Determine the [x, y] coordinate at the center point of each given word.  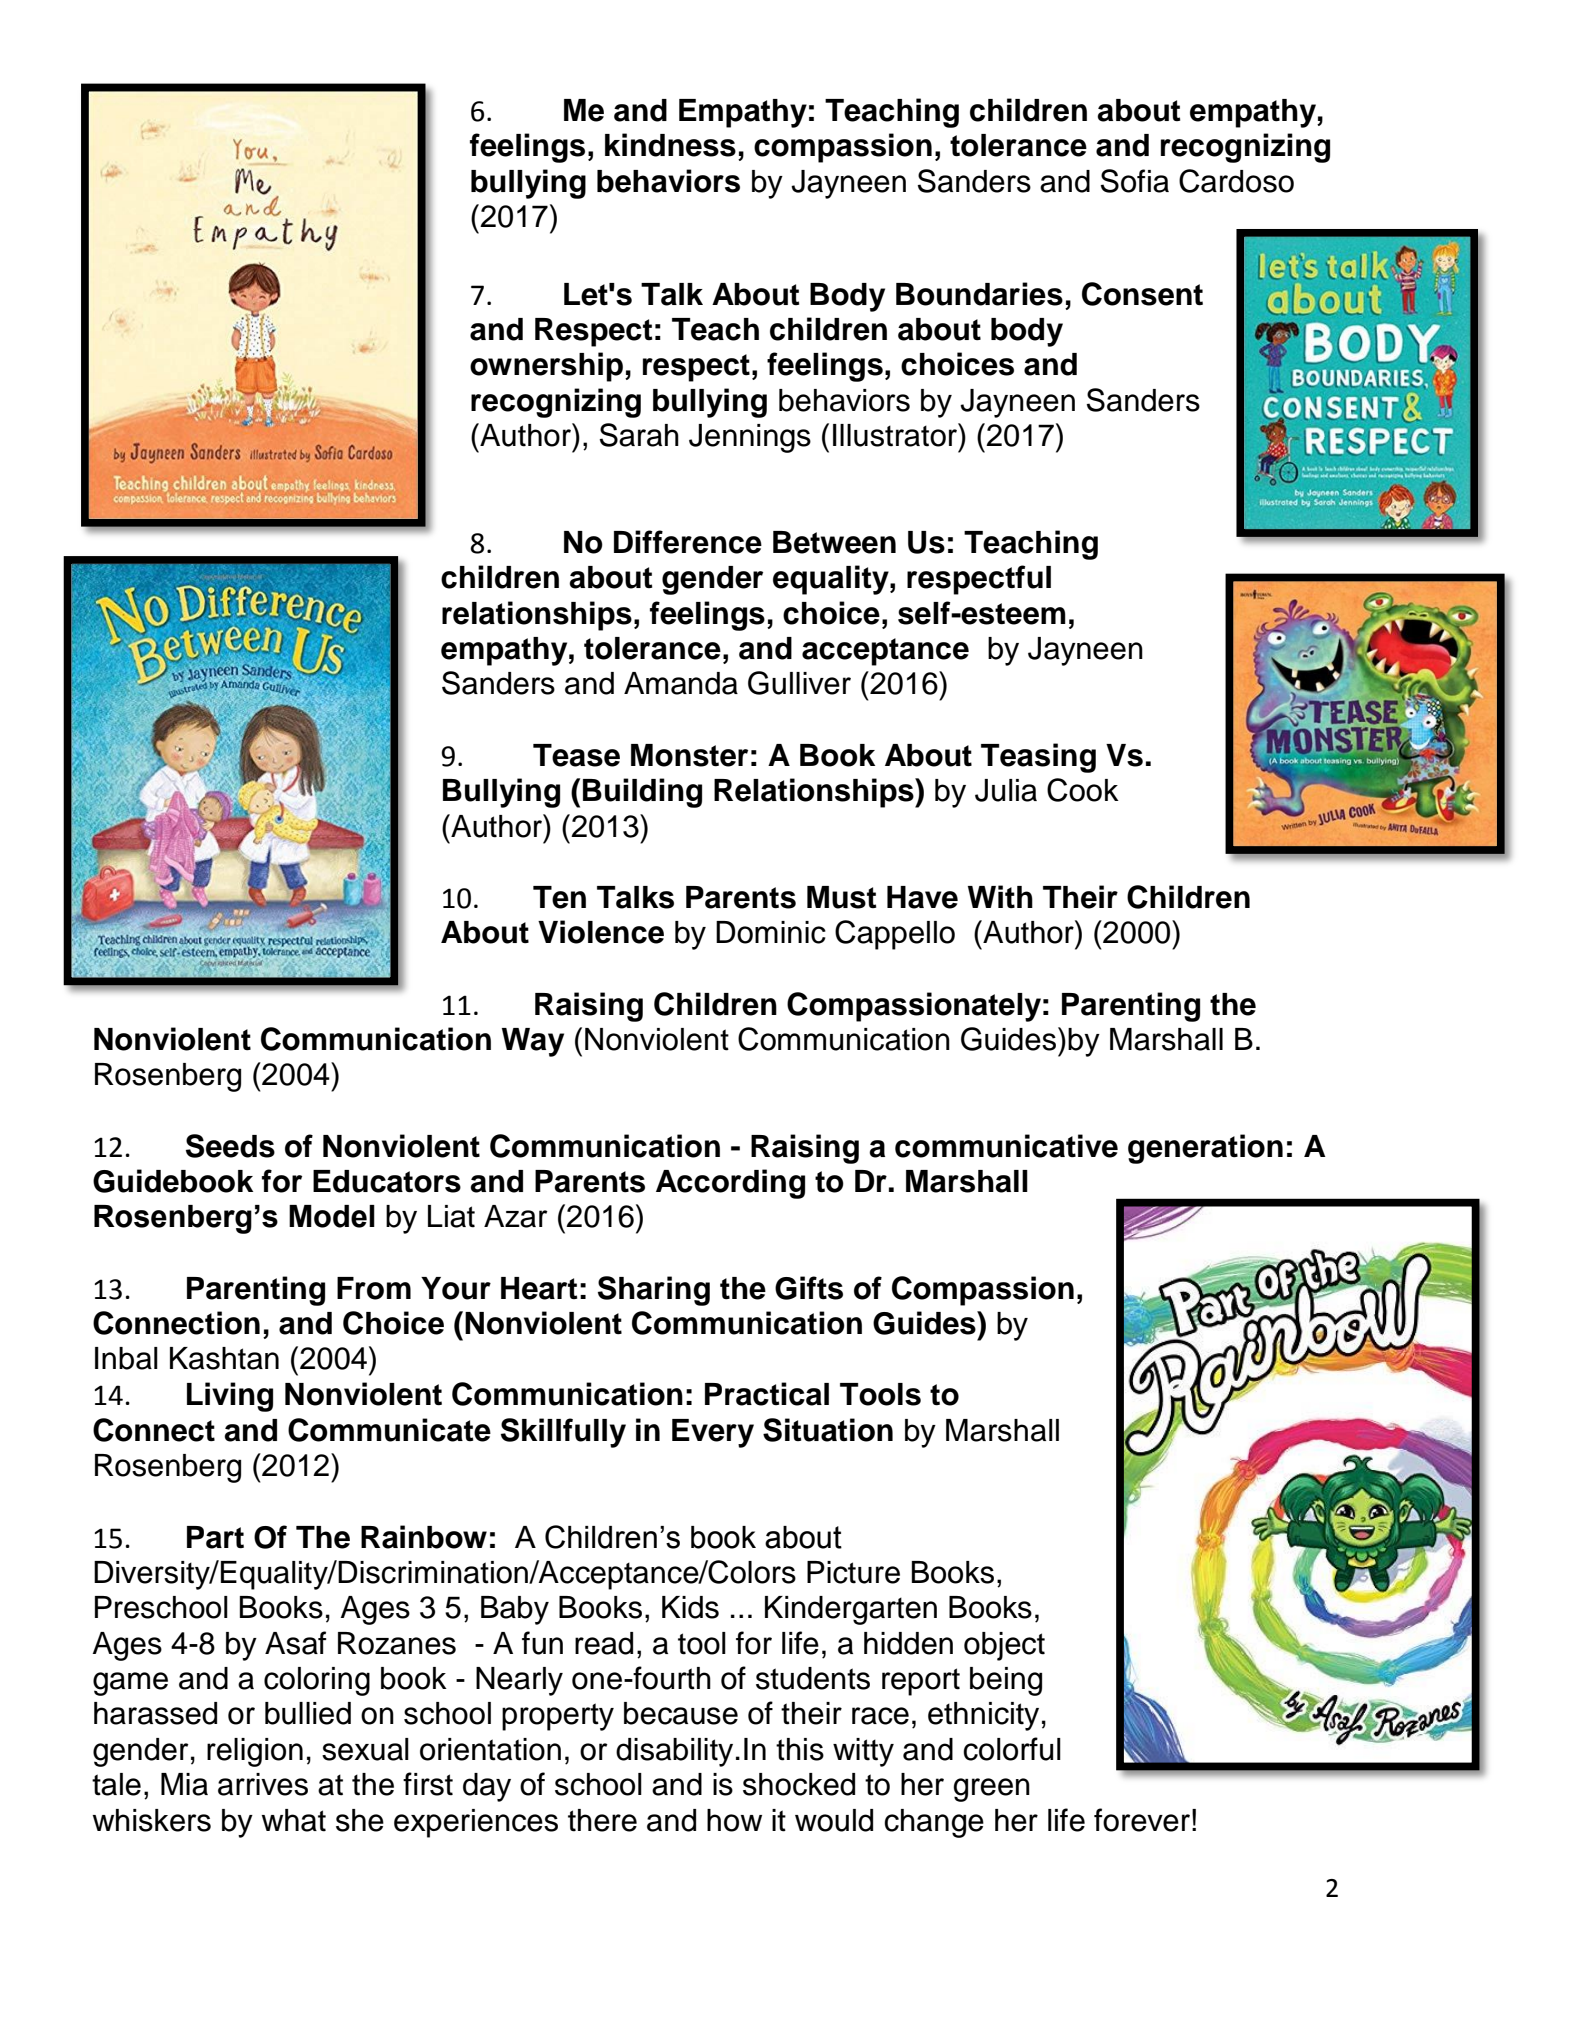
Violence [601, 932]
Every [713, 1433]
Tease [576, 755]
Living [230, 1397]
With [1000, 897]
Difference [688, 542]
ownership [546, 367]
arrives [263, 1784]
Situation [828, 1430]
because [681, 1713]
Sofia [1135, 181]
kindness [670, 145]
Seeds [230, 1146]
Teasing [1038, 758]
